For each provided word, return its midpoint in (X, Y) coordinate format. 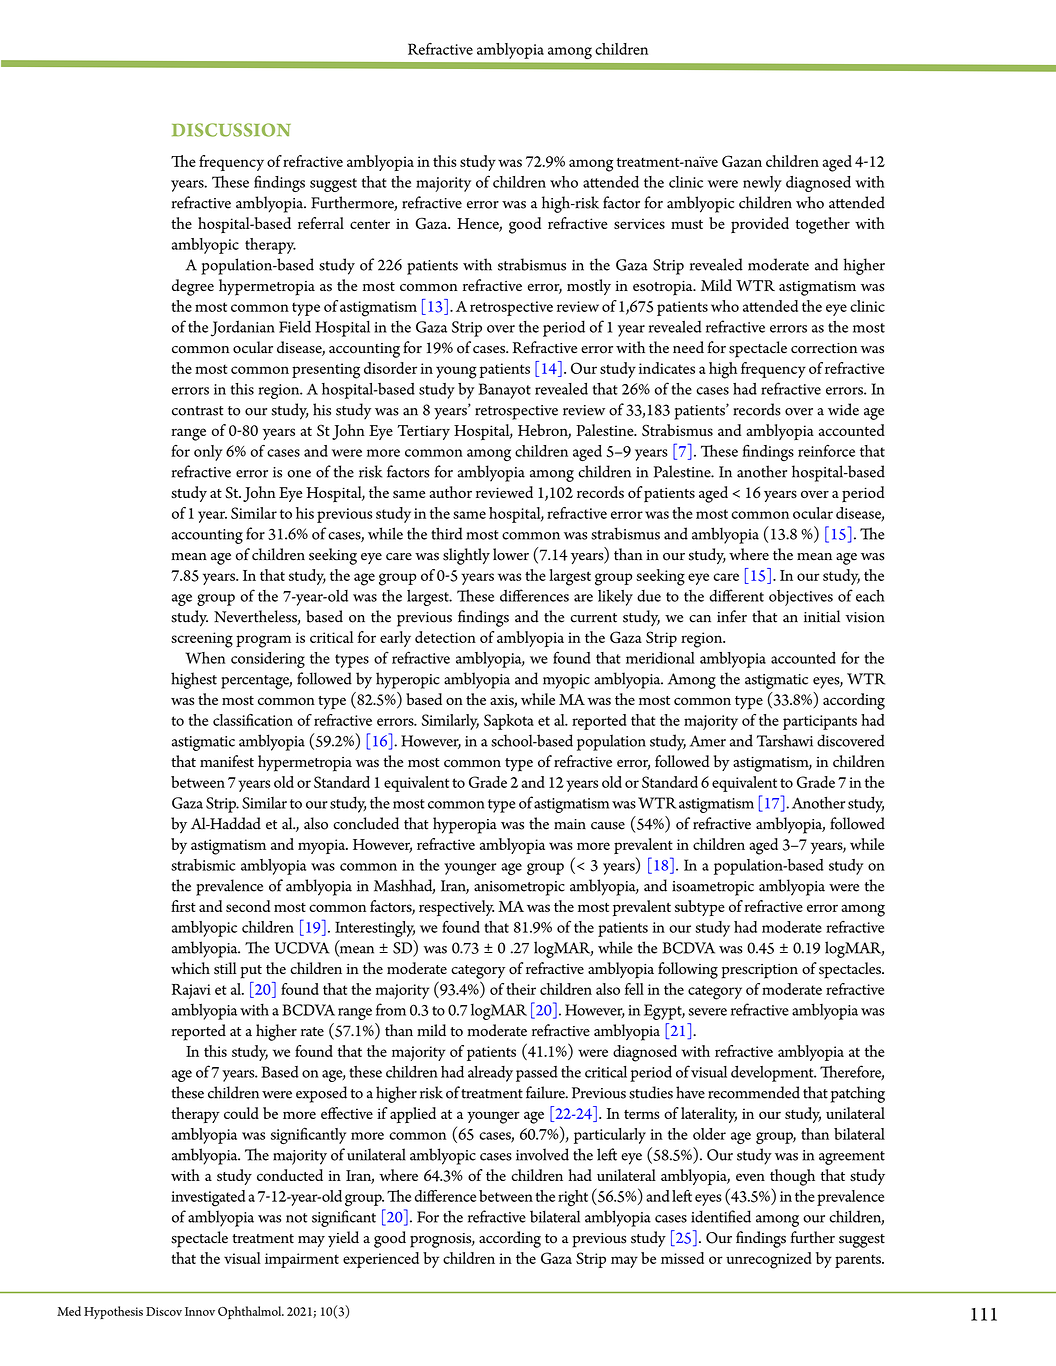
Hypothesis (113, 1312)
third (447, 533)
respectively (456, 908)
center (370, 224)
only (208, 453)
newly (762, 184)
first (183, 906)
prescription (760, 971)
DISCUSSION (231, 130)
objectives (801, 598)
